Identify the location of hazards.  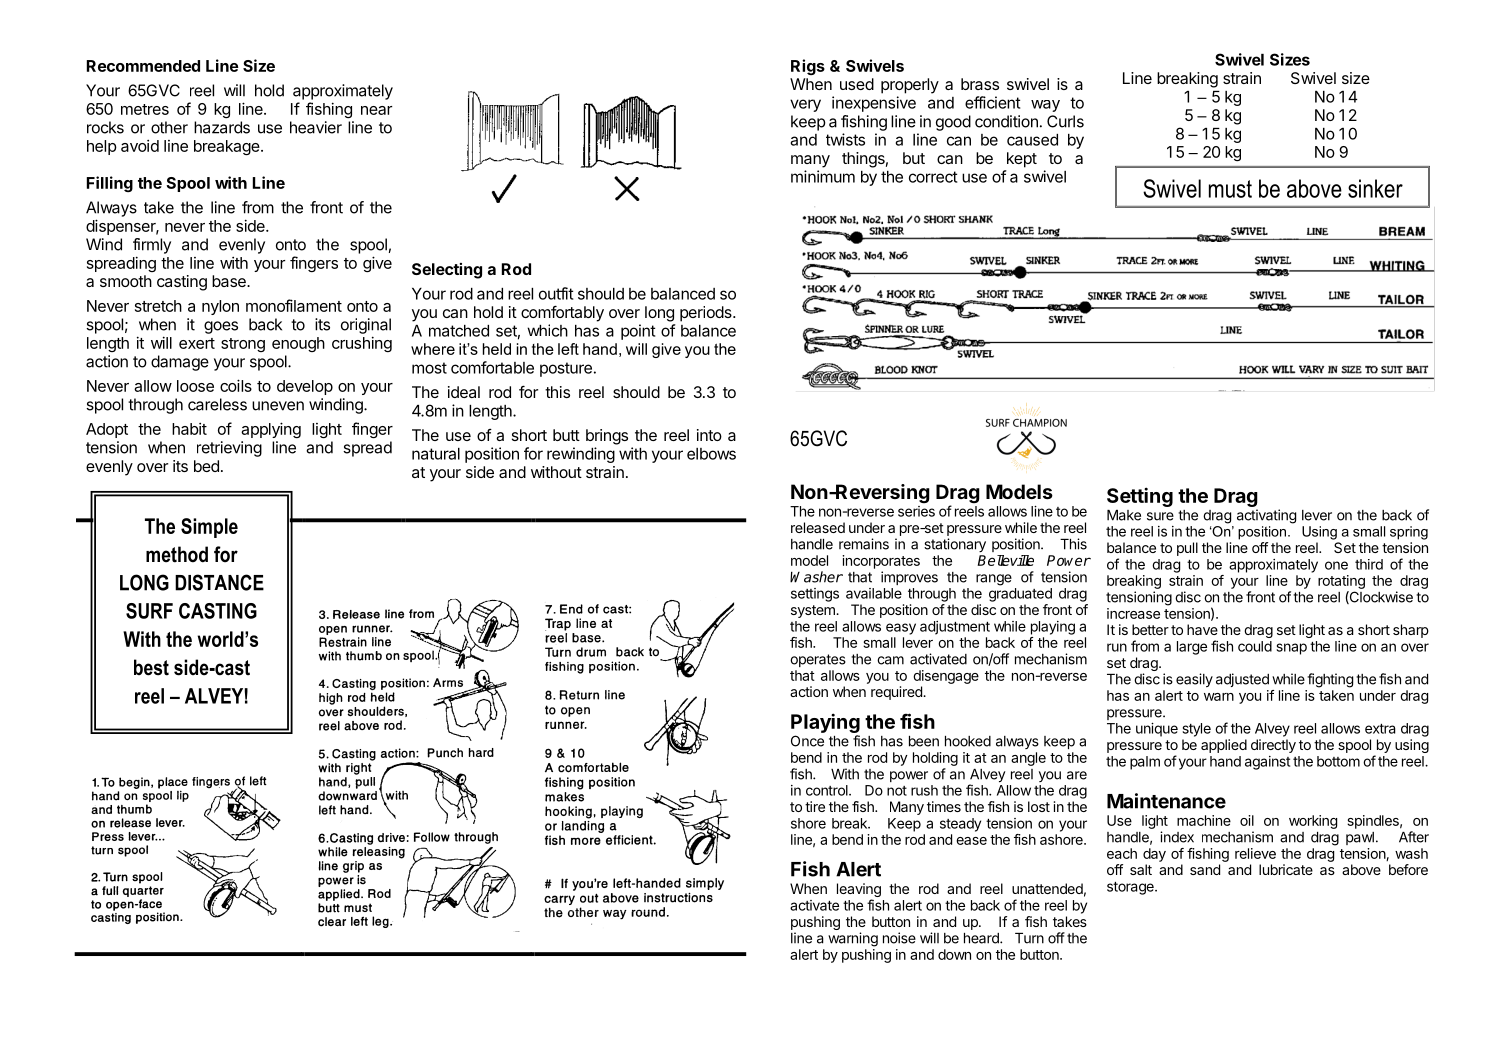
(222, 127).
